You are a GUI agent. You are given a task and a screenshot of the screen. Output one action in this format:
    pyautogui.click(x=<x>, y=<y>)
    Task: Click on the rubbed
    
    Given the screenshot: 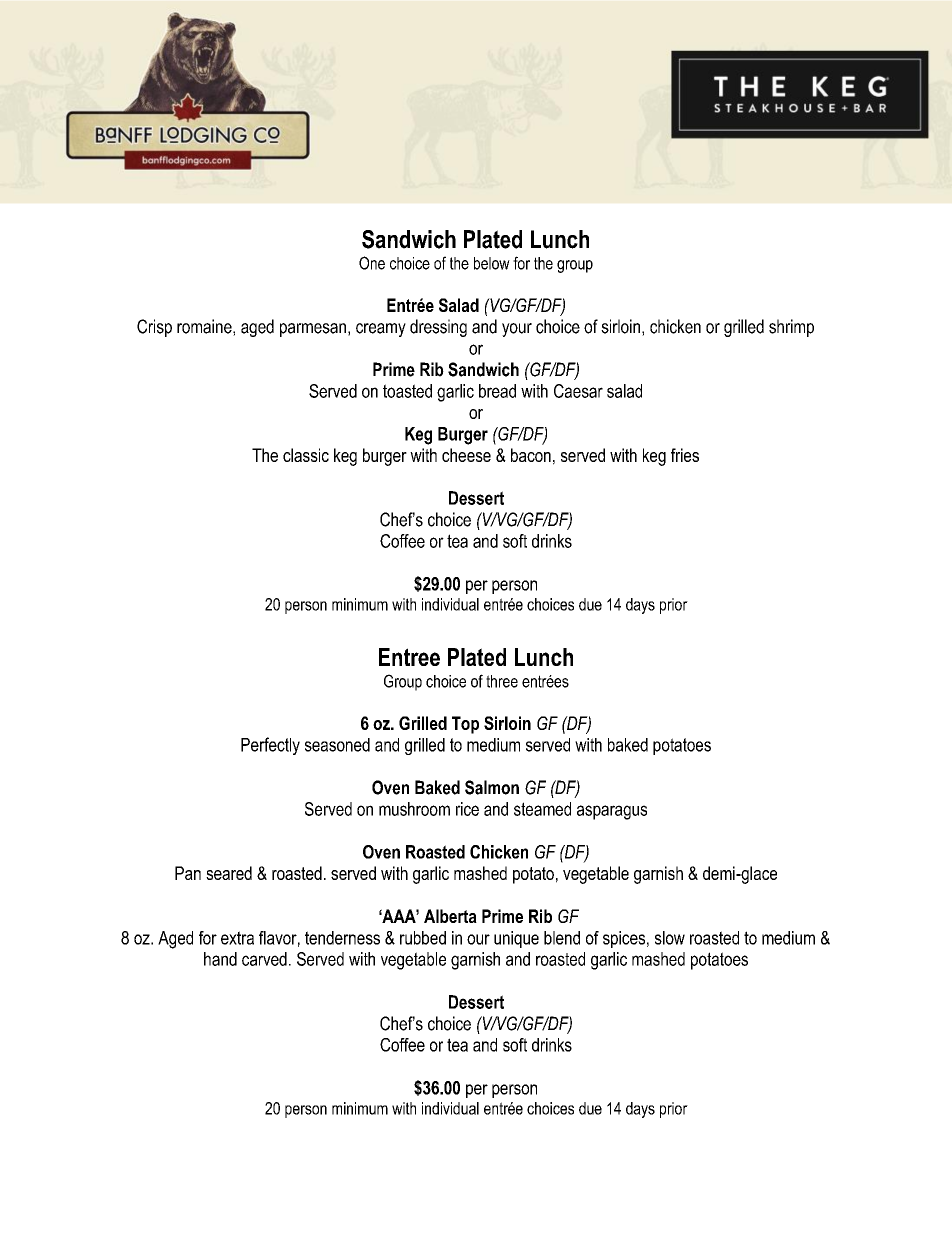 What is the action you would take?
    pyautogui.click(x=423, y=938)
